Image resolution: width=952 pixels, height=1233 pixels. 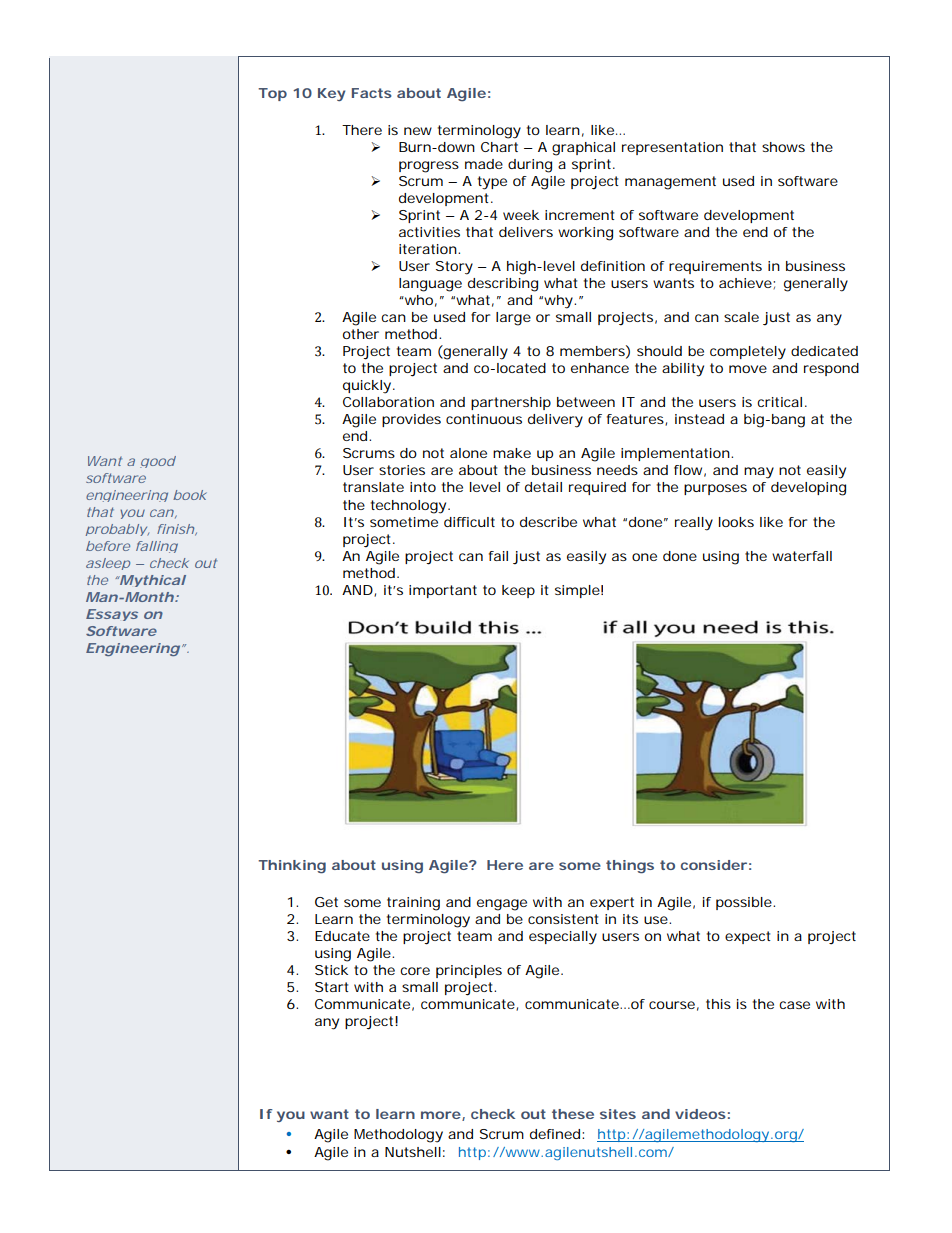 I want to click on important, so click(x=443, y=591).
